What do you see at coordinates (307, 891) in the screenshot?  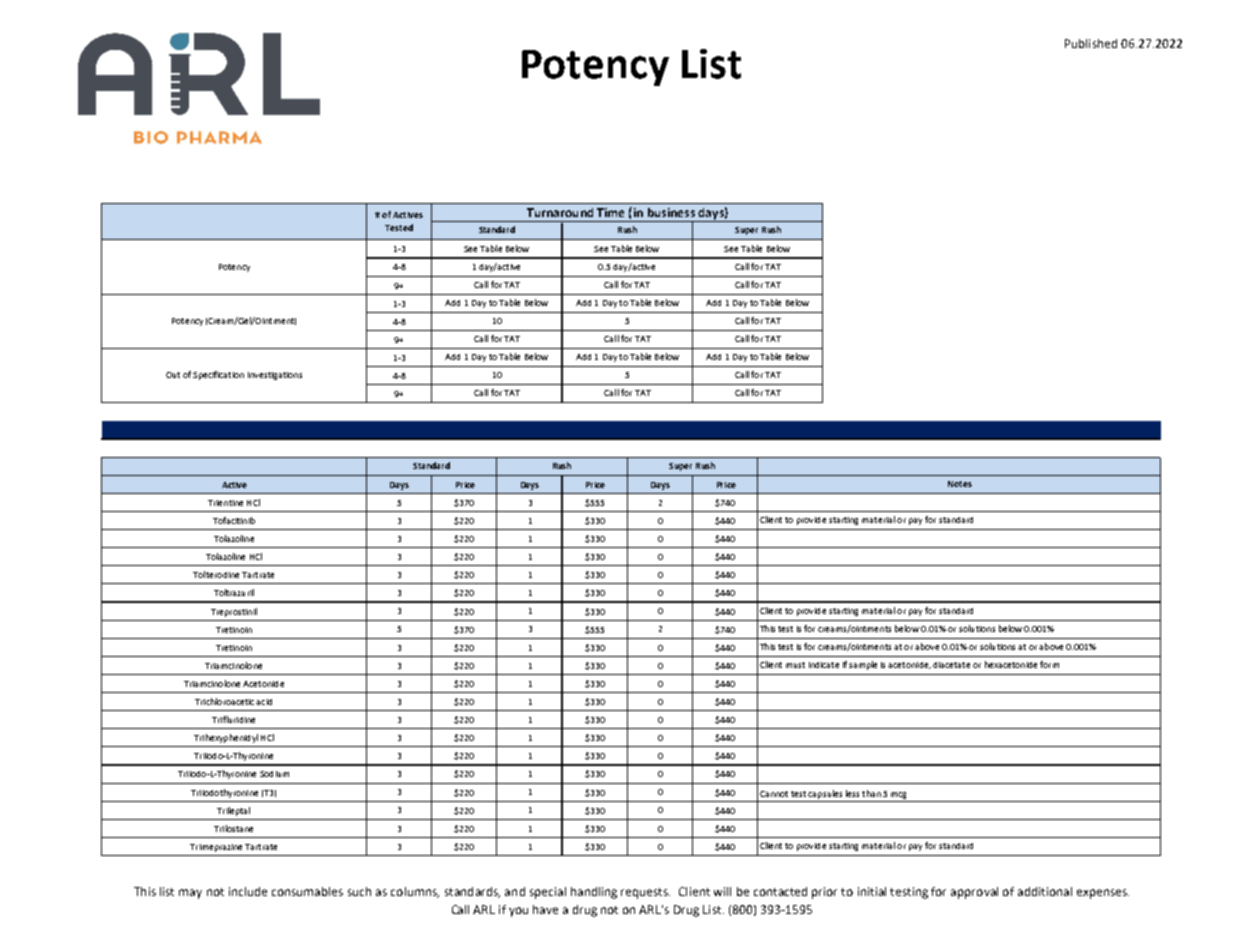 I see `consumables` at bounding box center [307, 891].
